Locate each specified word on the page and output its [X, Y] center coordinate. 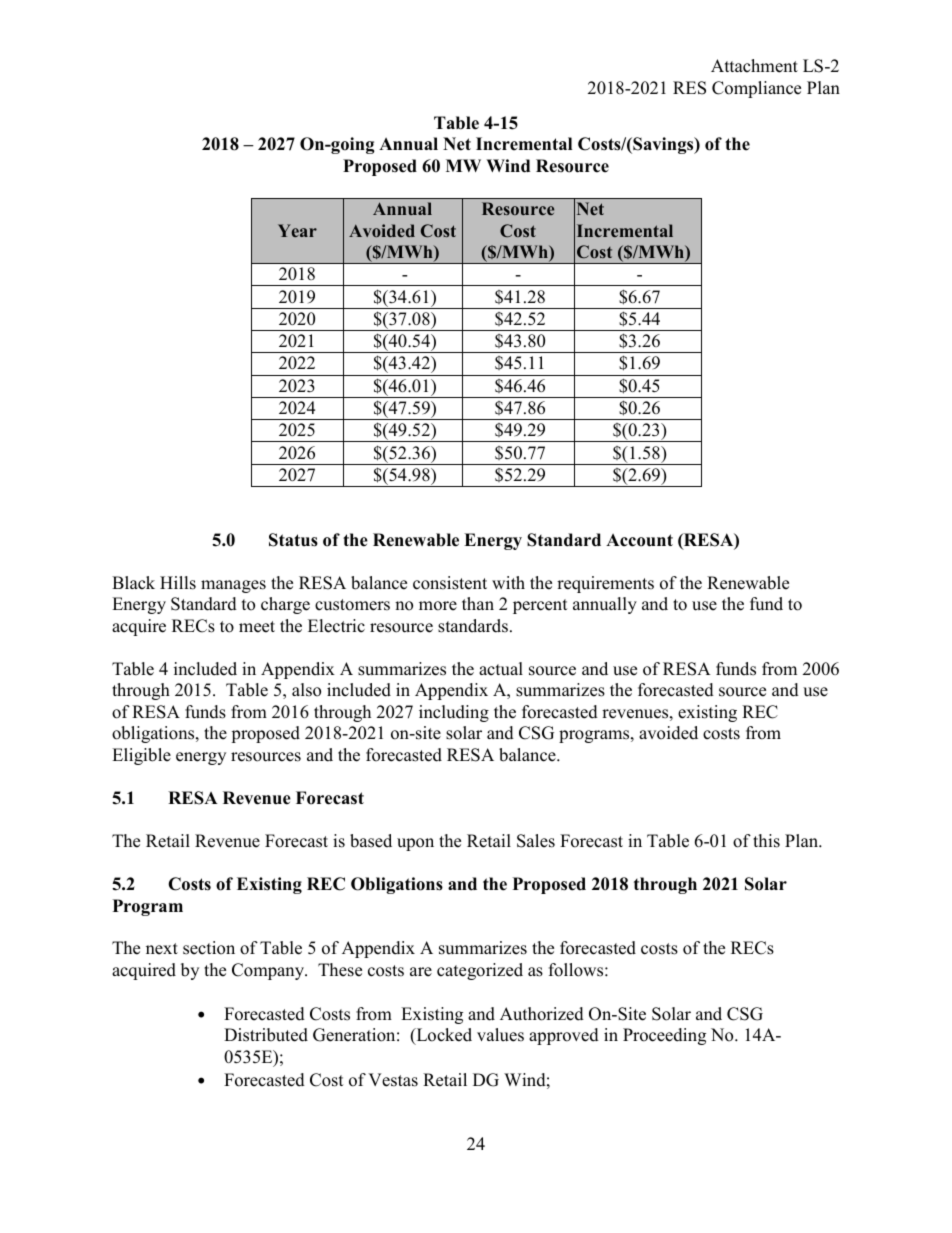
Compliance [756, 89]
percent [540, 606]
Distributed [266, 1035]
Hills [178, 583]
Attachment [754, 66]
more [438, 606]
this [766, 841]
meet [257, 627]
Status [293, 540]
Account [639, 540]
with [508, 582]
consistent [450, 583]
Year [297, 230]
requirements [605, 584]
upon [415, 844]
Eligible [141, 756]
